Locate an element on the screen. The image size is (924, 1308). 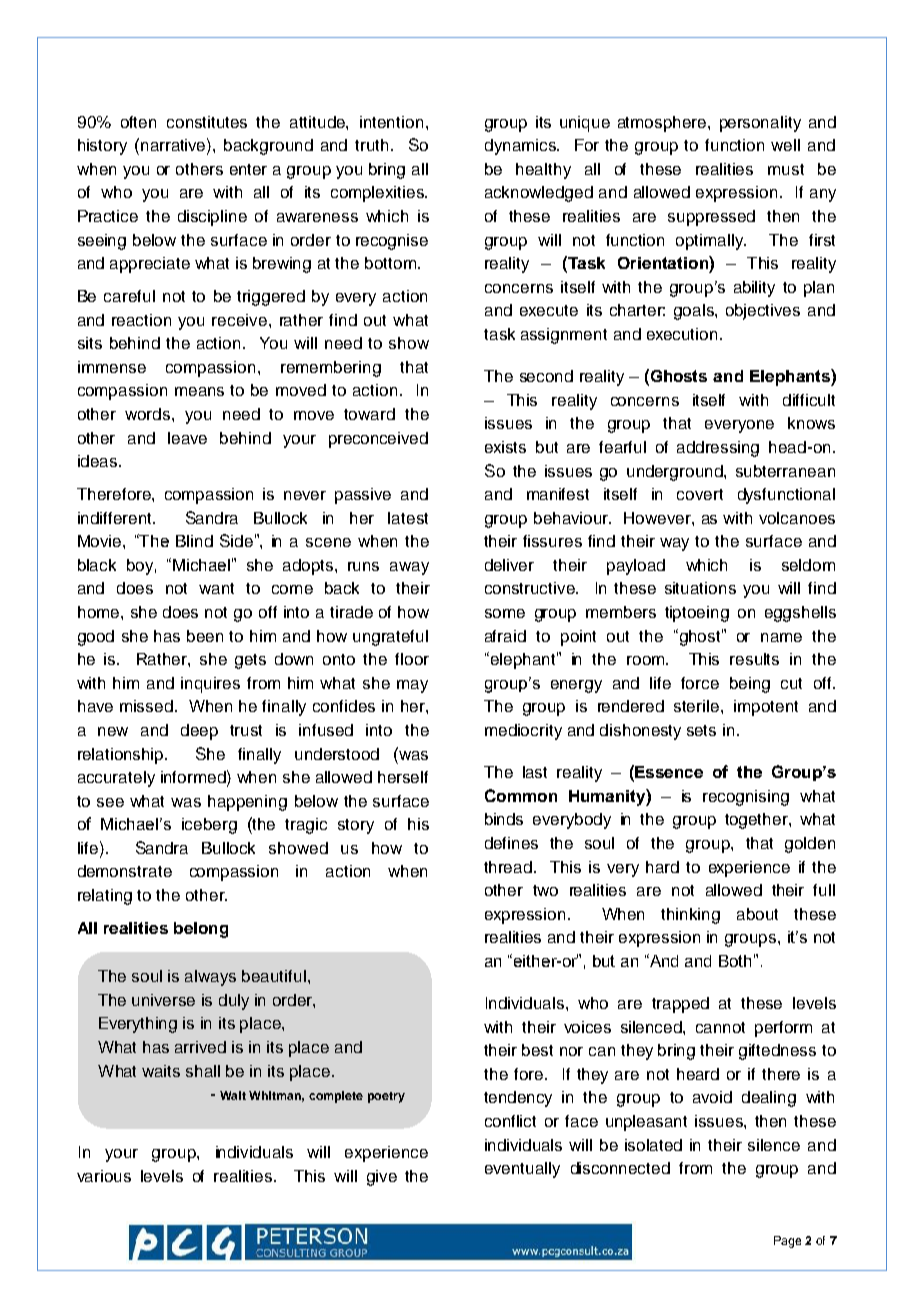
personality is located at coordinates (760, 124).
